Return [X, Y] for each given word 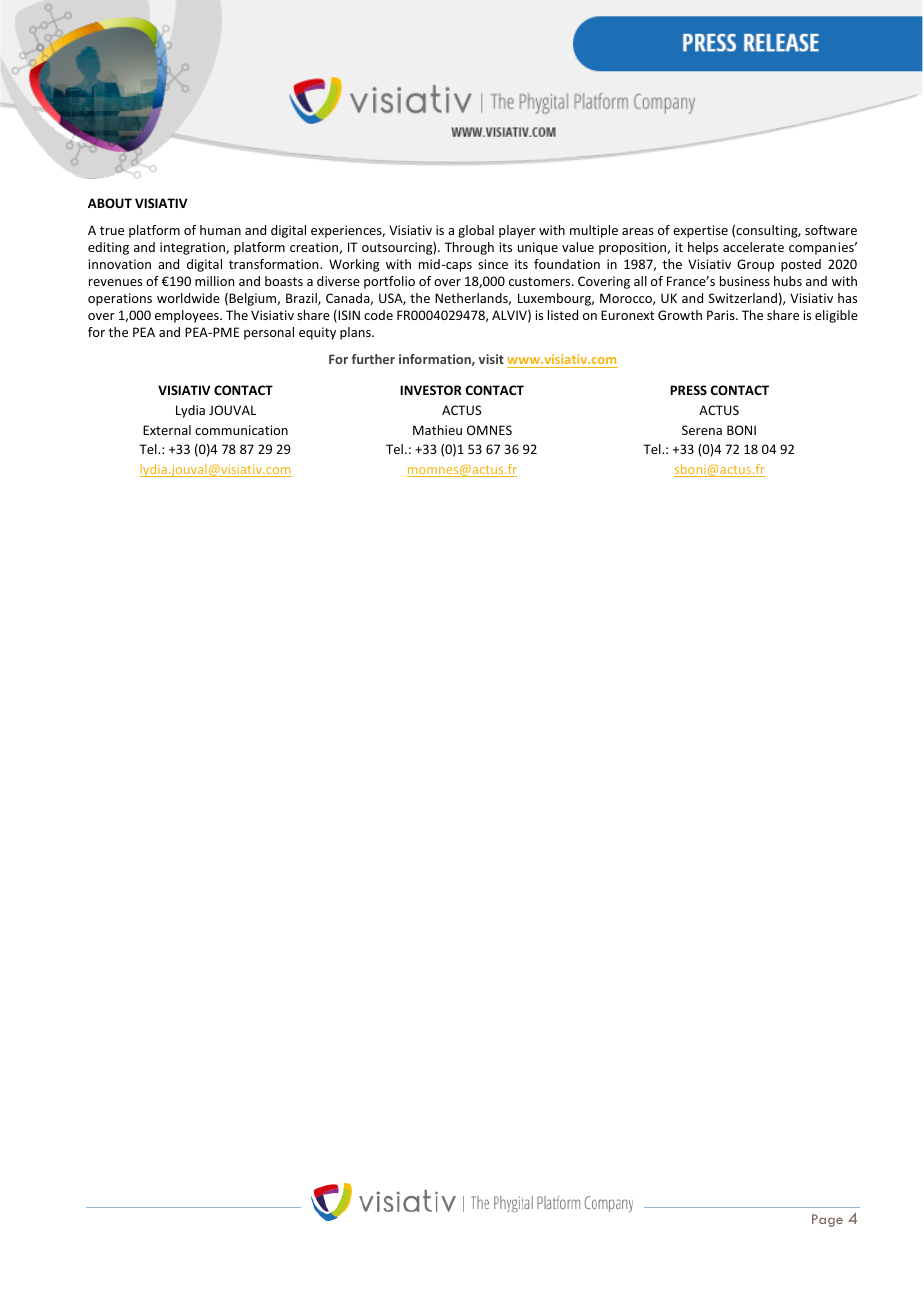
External [167, 430]
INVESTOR [431, 390]
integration [193, 248]
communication [241, 430]
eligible [836, 316]
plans [356, 333]
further [373, 359]
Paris [722, 315]
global [476, 231]
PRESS [688, 390]
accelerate [753, 247]
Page [827, 1220]
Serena [702, 430]
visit [491, 359]
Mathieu [437, 430]
